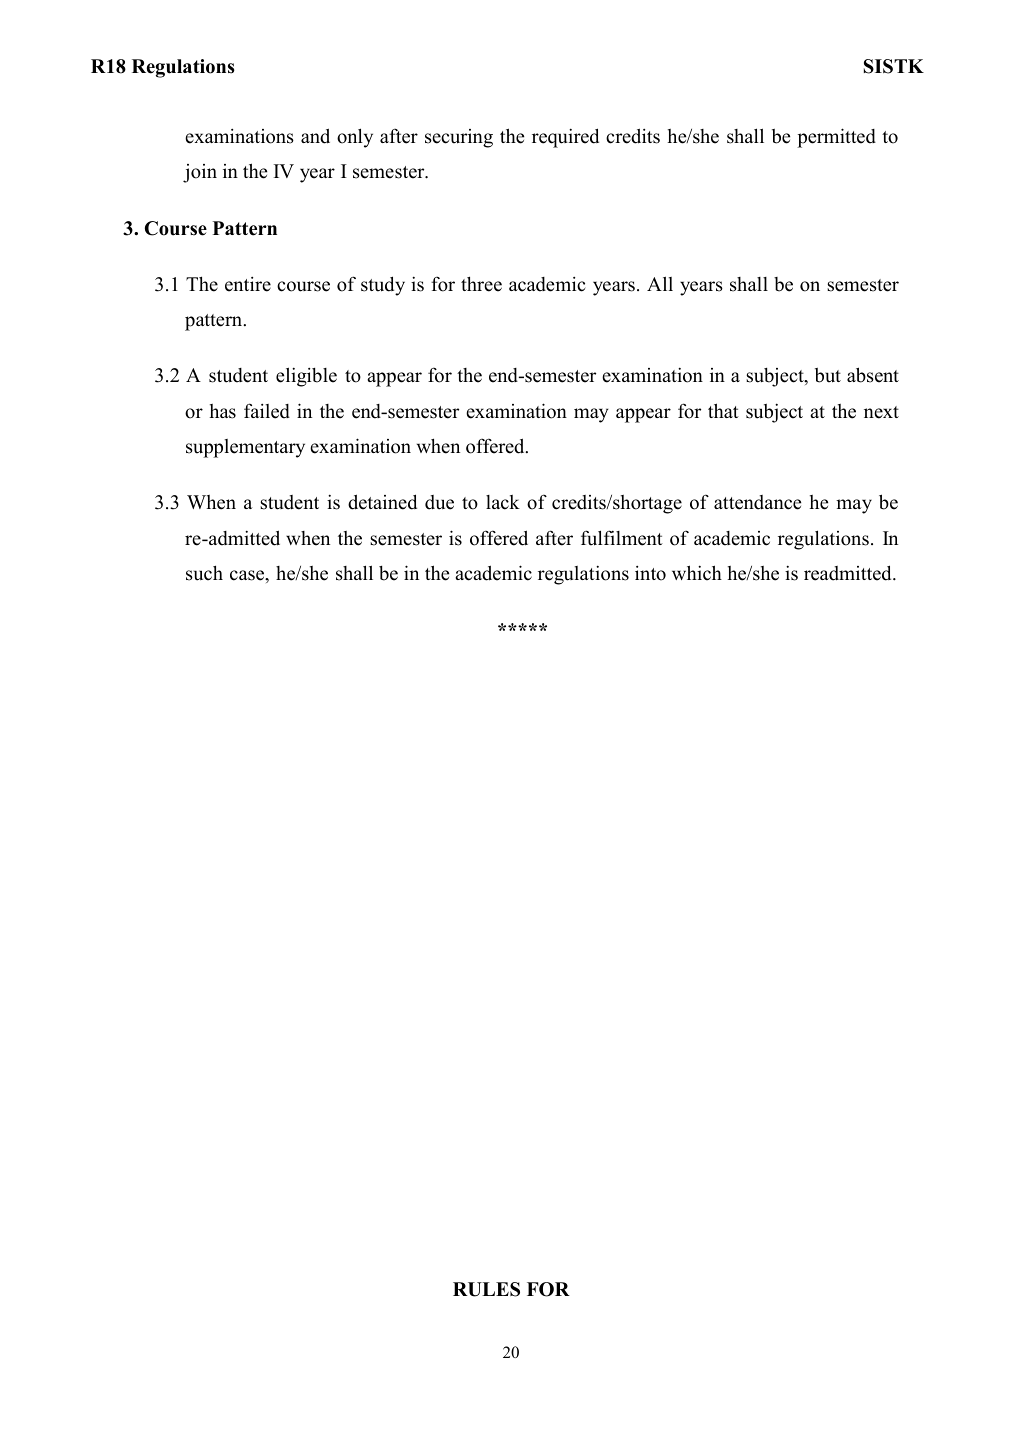 This image has height=1444, width=1022. I want to click on which, so click(697, 573).
